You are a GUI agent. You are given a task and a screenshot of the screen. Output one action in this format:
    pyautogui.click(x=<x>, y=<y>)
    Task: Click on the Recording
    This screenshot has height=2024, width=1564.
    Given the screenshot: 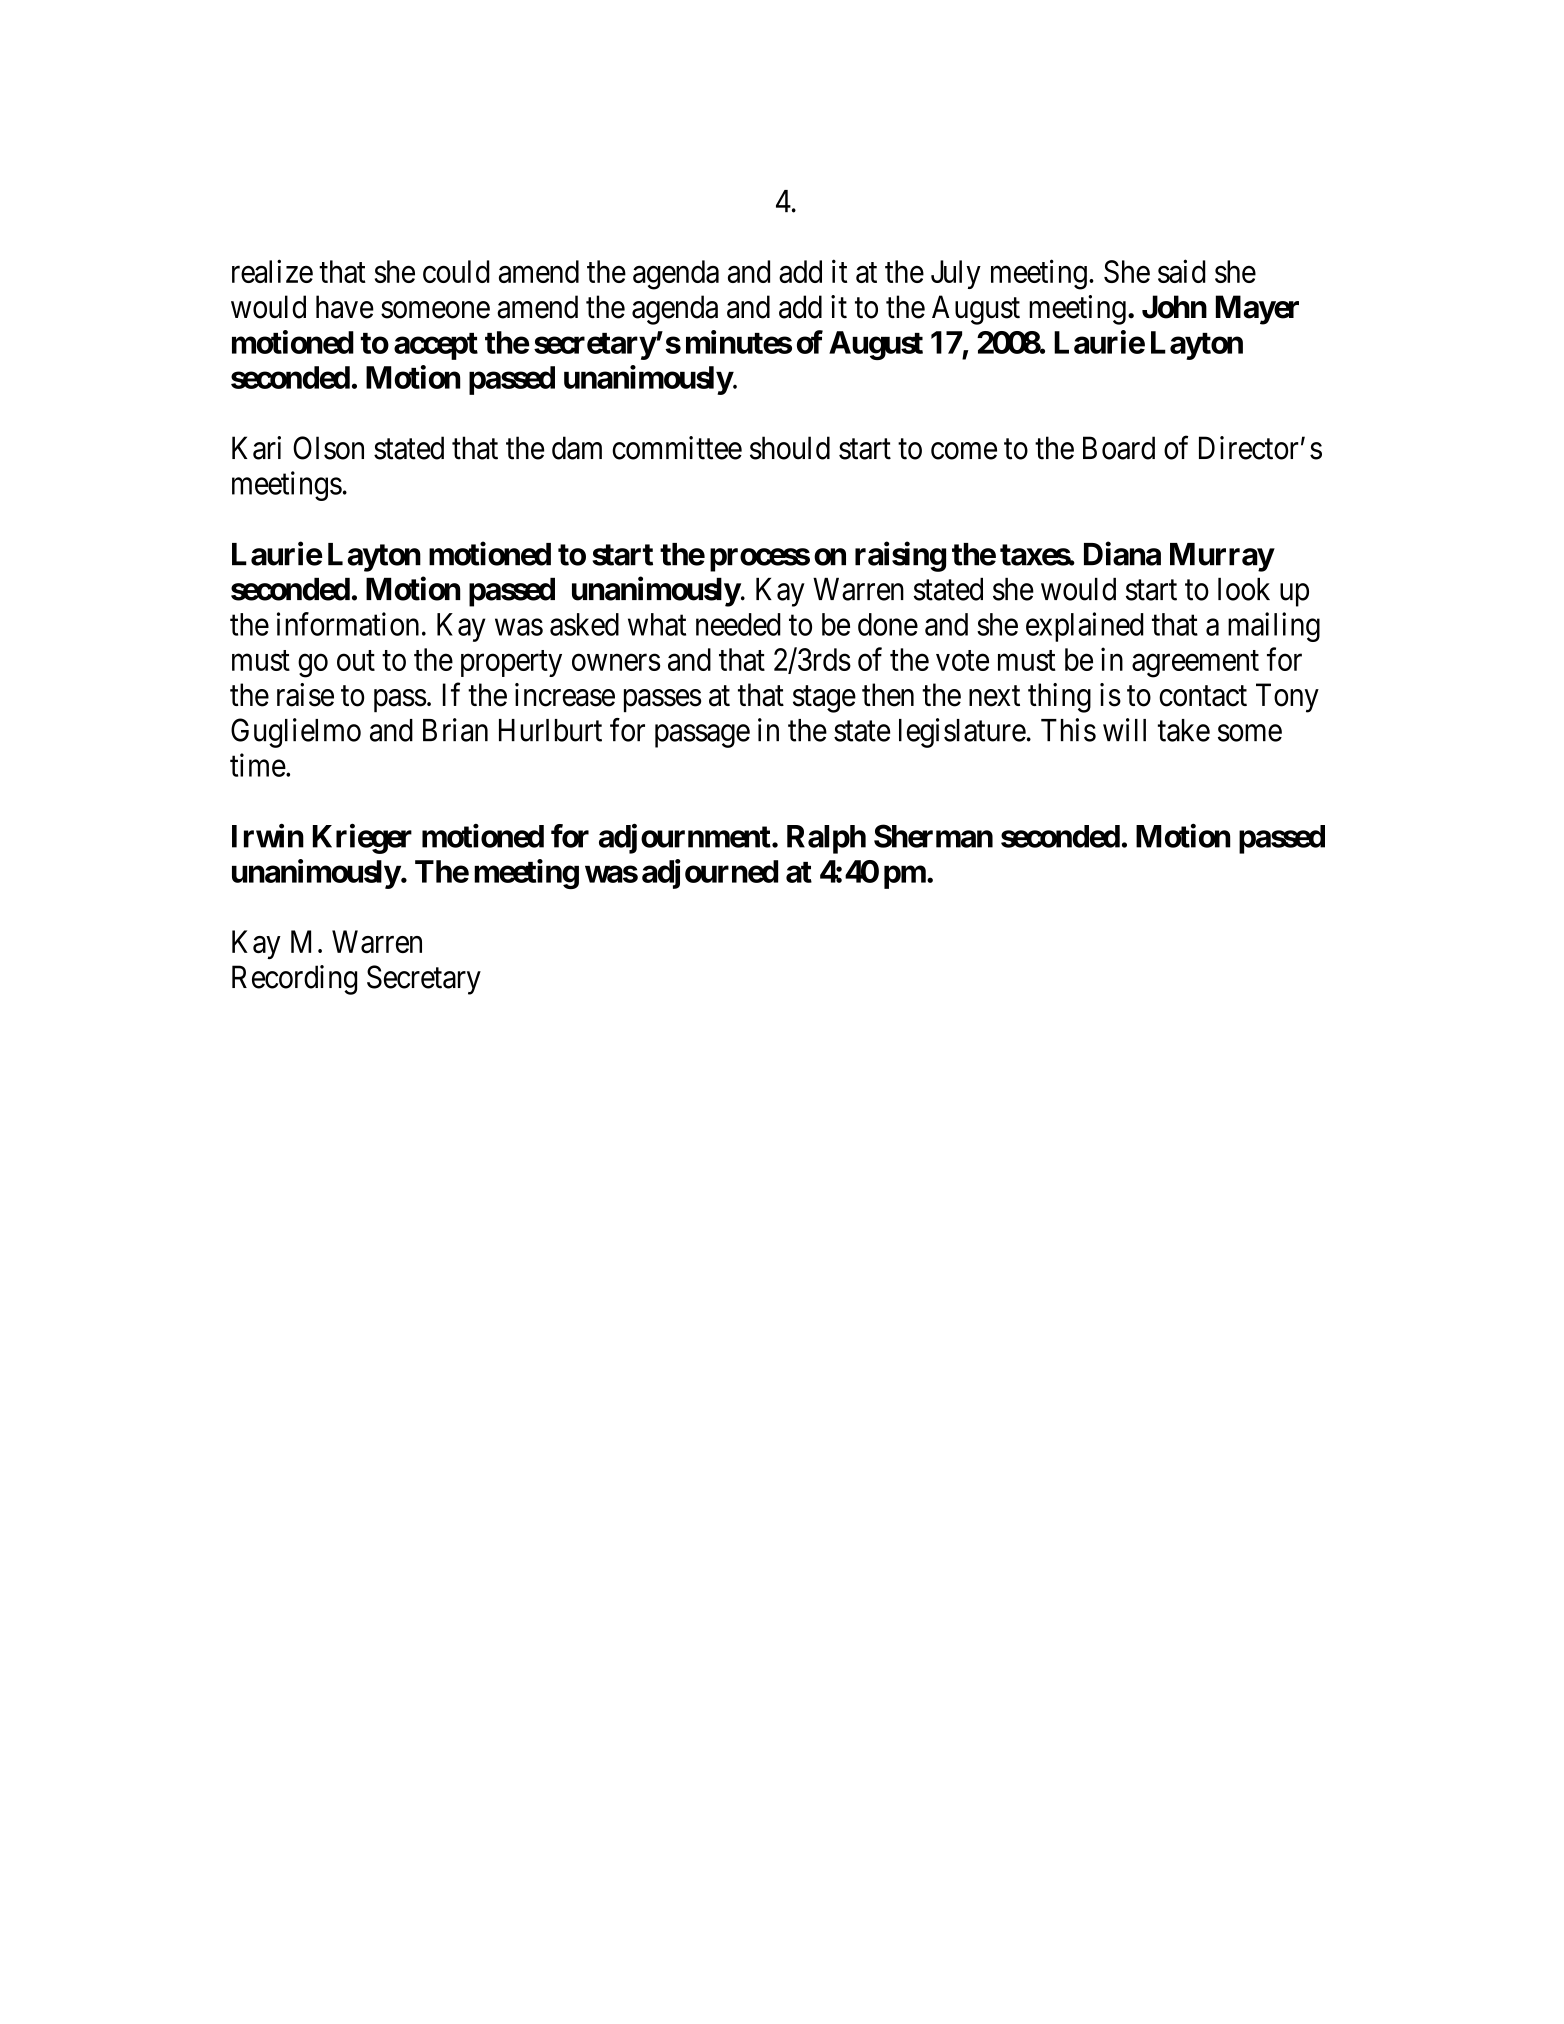 What is the action you would take?
    pyautogui.click(x=294, y=980)
